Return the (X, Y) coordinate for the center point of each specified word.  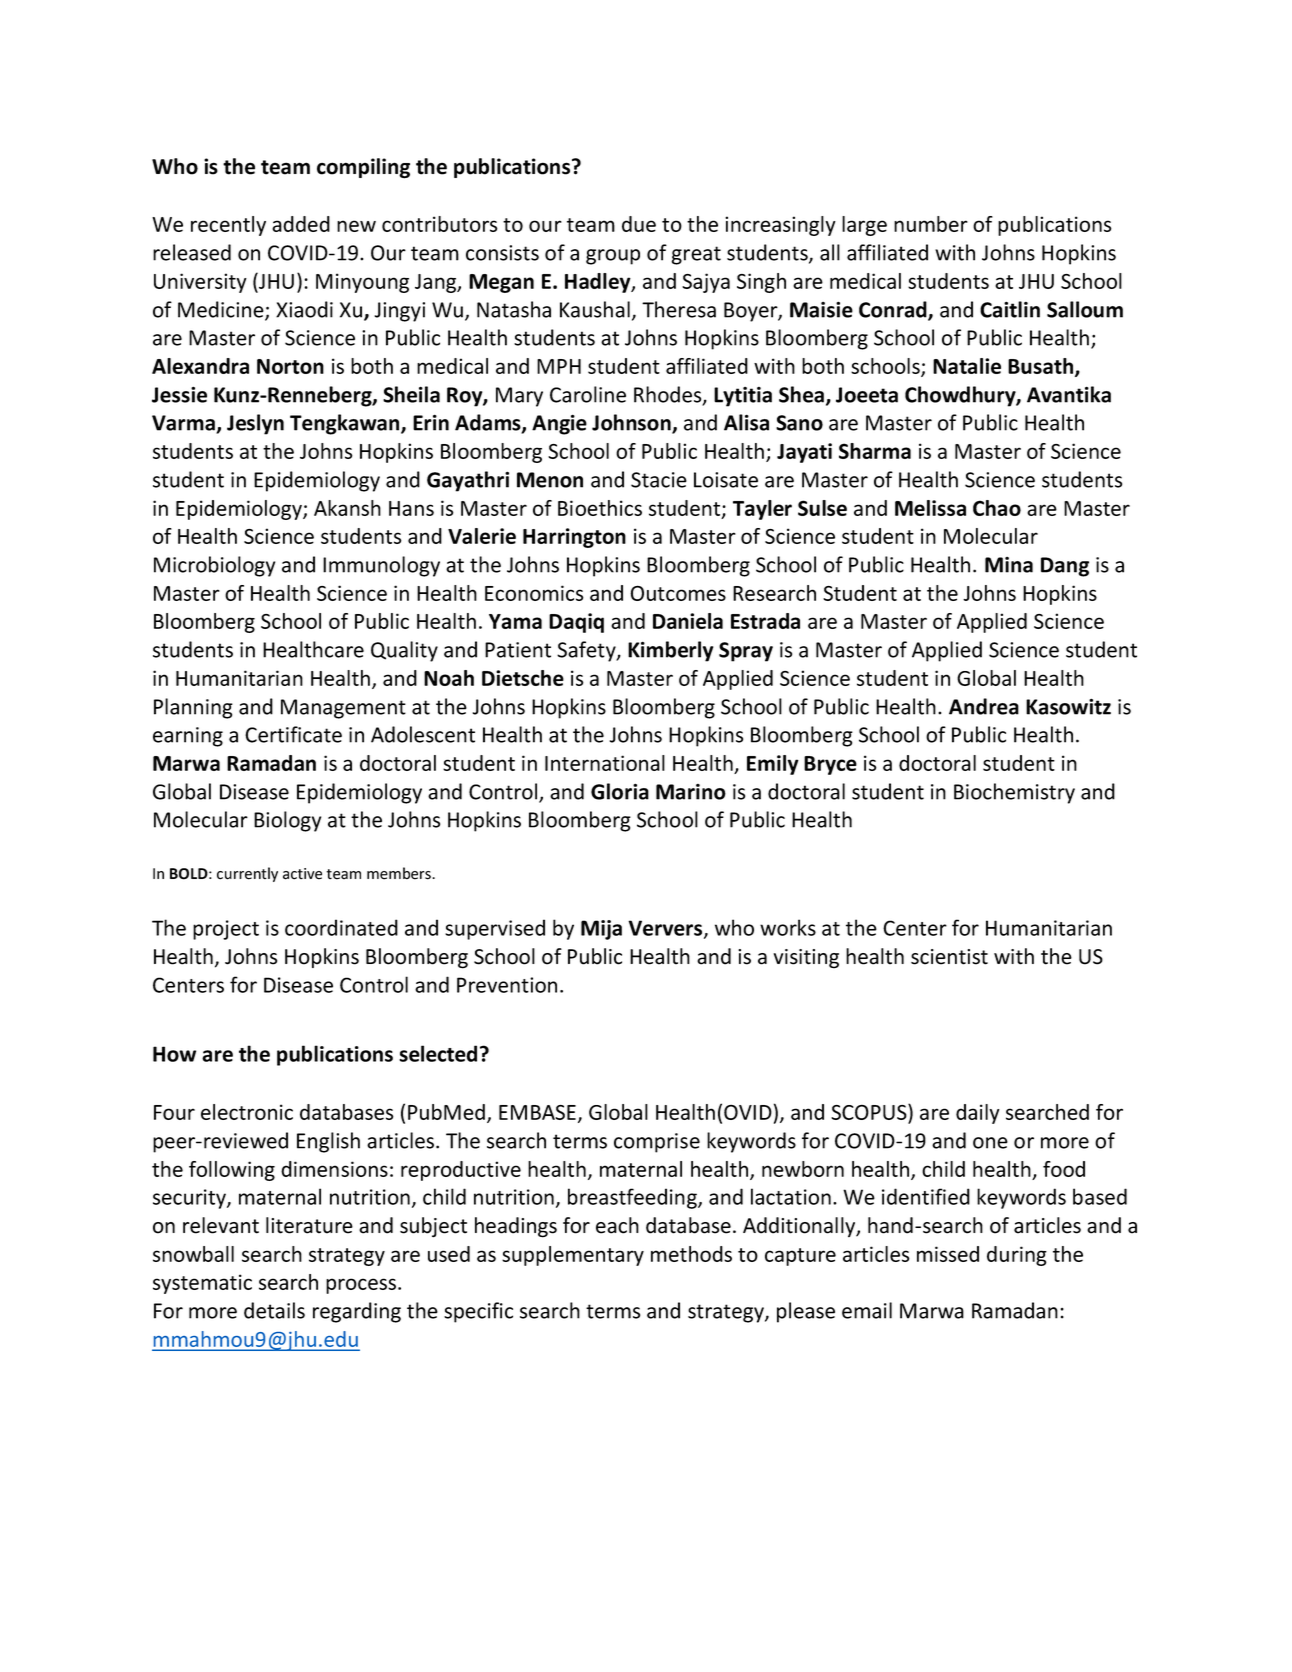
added (301, 224)
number (931, 224)
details (274, 1310)
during (1017, 1256)
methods (691, 1254)
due (639, 224)
